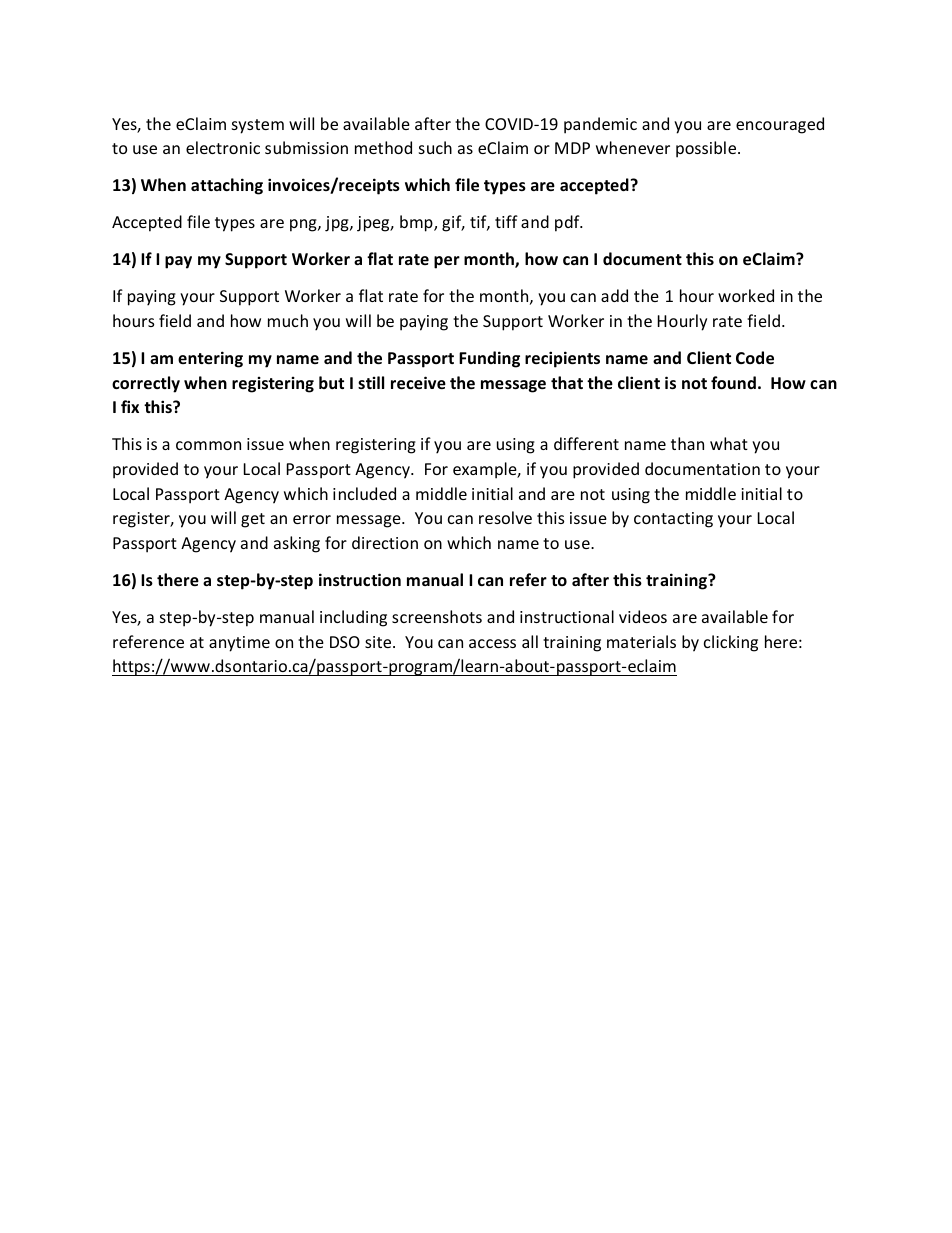  Describe the element at coordinates (223, 147) in the screenshot. I see `electronic` at that location.
